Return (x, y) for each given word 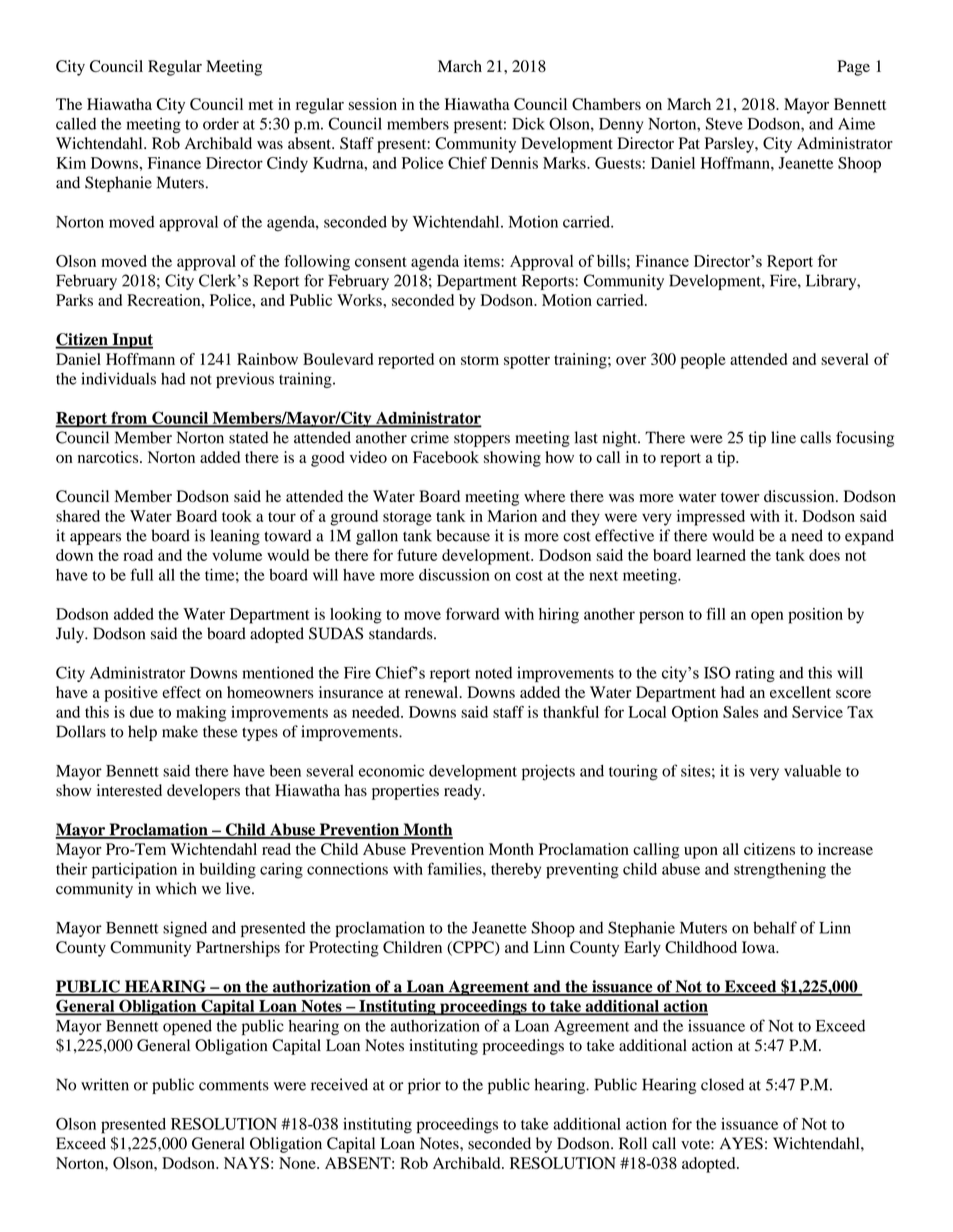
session (372, 104)
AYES (741, 1143)
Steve (724, 123)
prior (424, 1086)
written (105, 1084)
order (221, 123)
